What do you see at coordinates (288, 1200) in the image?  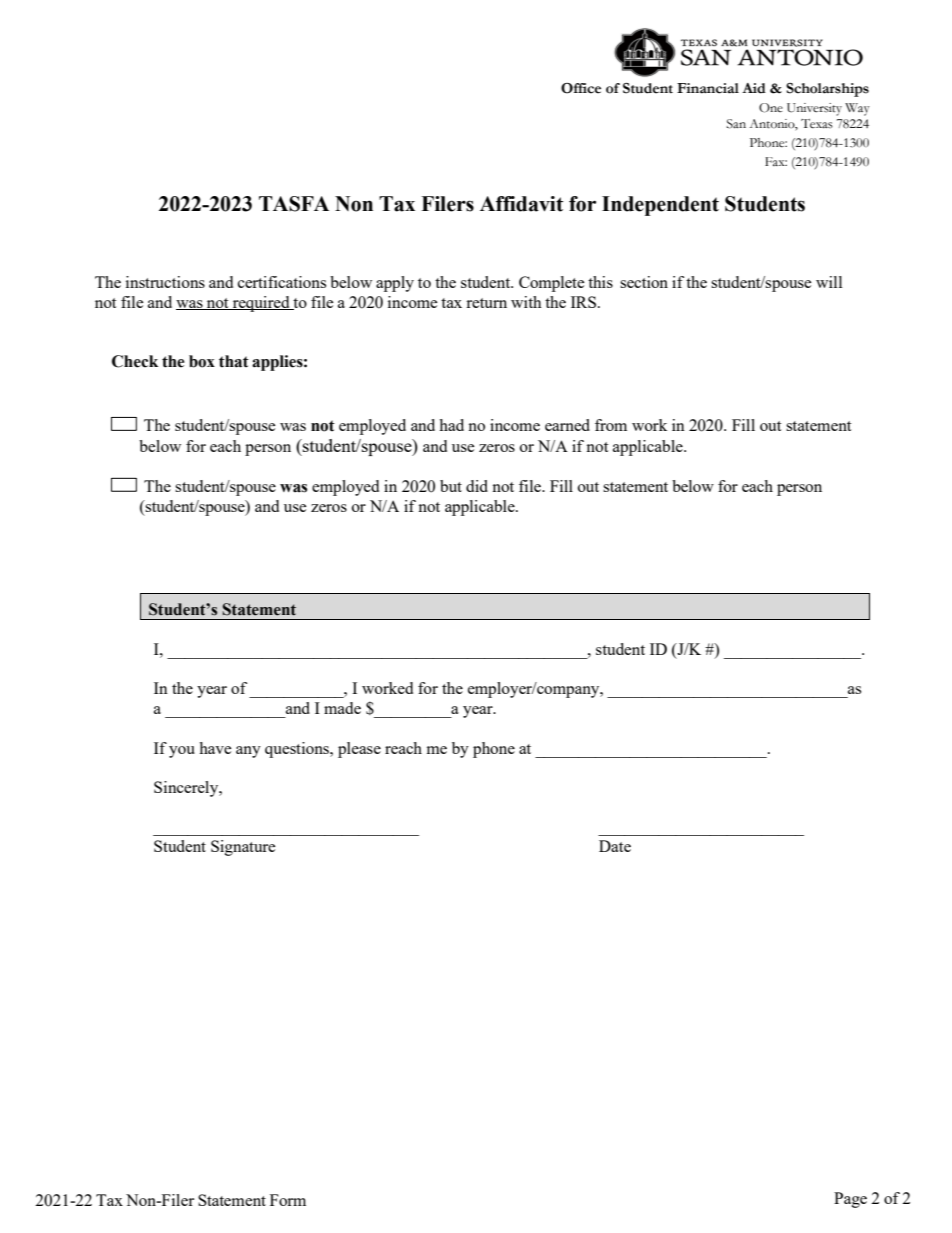 I see `Form` at bounding box center [288, 1200].
